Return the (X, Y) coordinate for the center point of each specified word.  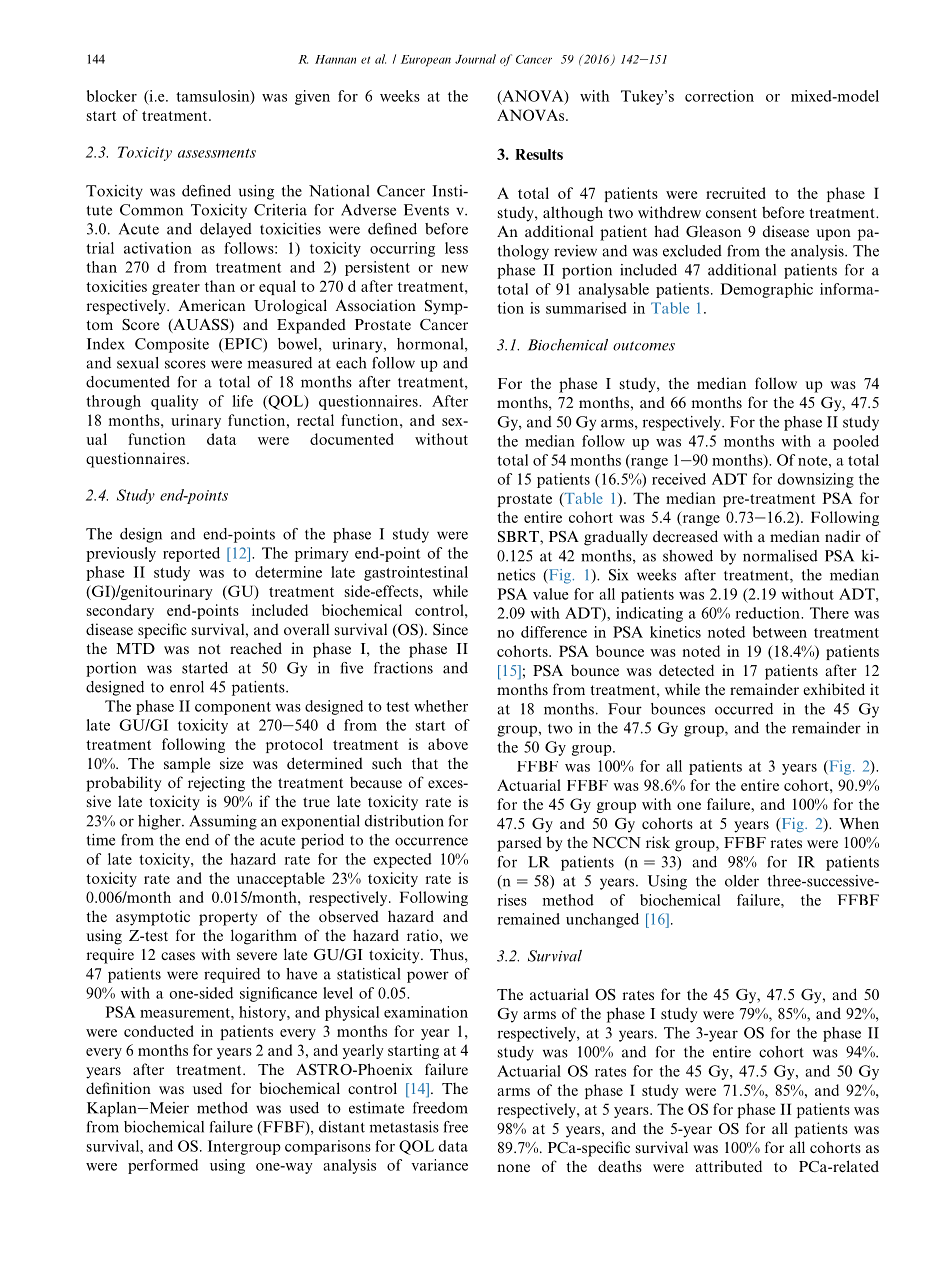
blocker (112, 96)
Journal (475, 59)
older (742, 881)
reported (191, 554)
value (550, 594)
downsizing (816, 480)
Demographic (767, 290)
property (228, 919)
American (211, 305)
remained (529, 919)
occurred (744, 709)
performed (163, 1166)
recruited (736, 193)
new (454, 269)
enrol (187, 687)
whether (441, 706)
